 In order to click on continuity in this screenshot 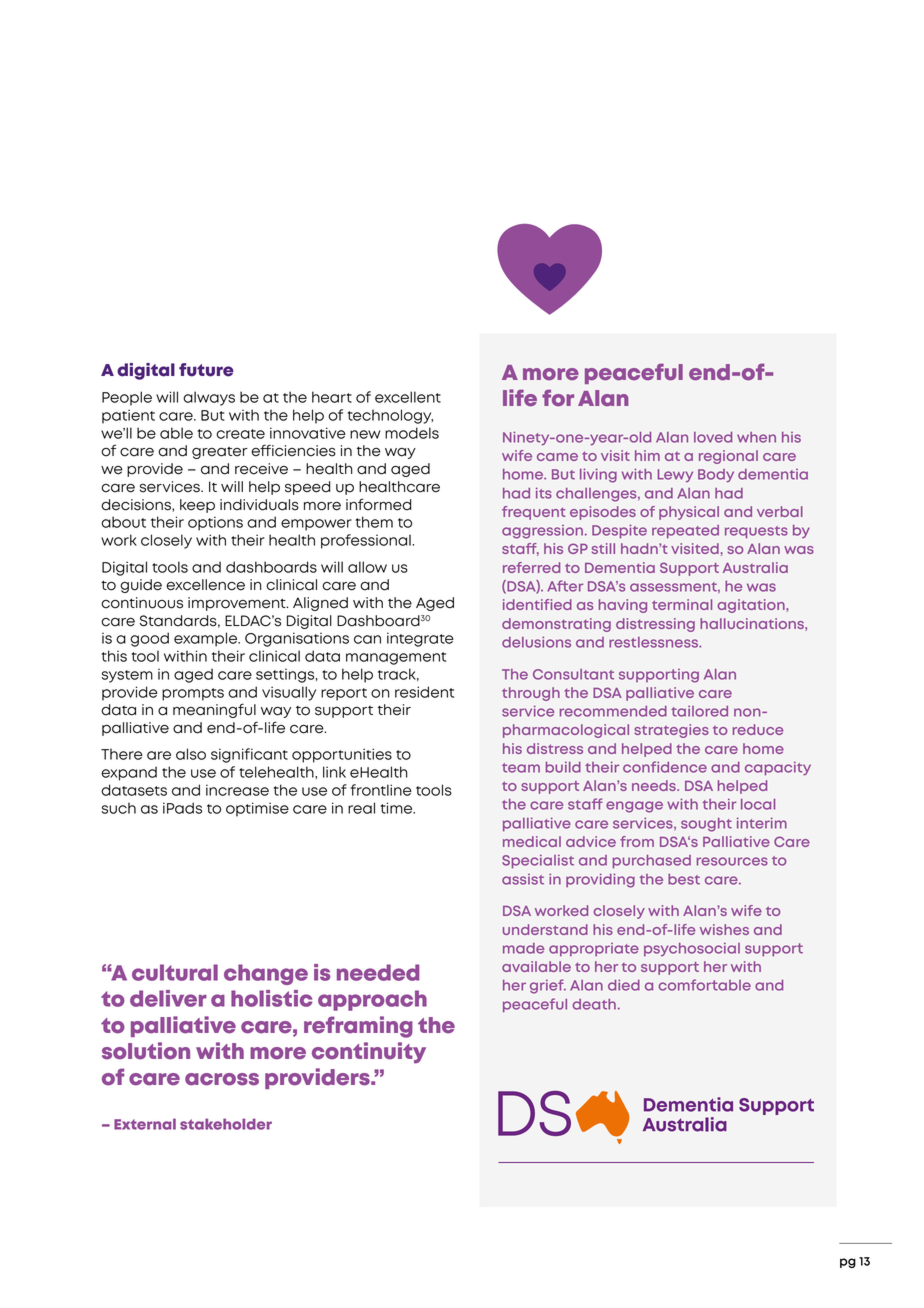, I will do `click(369, 1053)`.
